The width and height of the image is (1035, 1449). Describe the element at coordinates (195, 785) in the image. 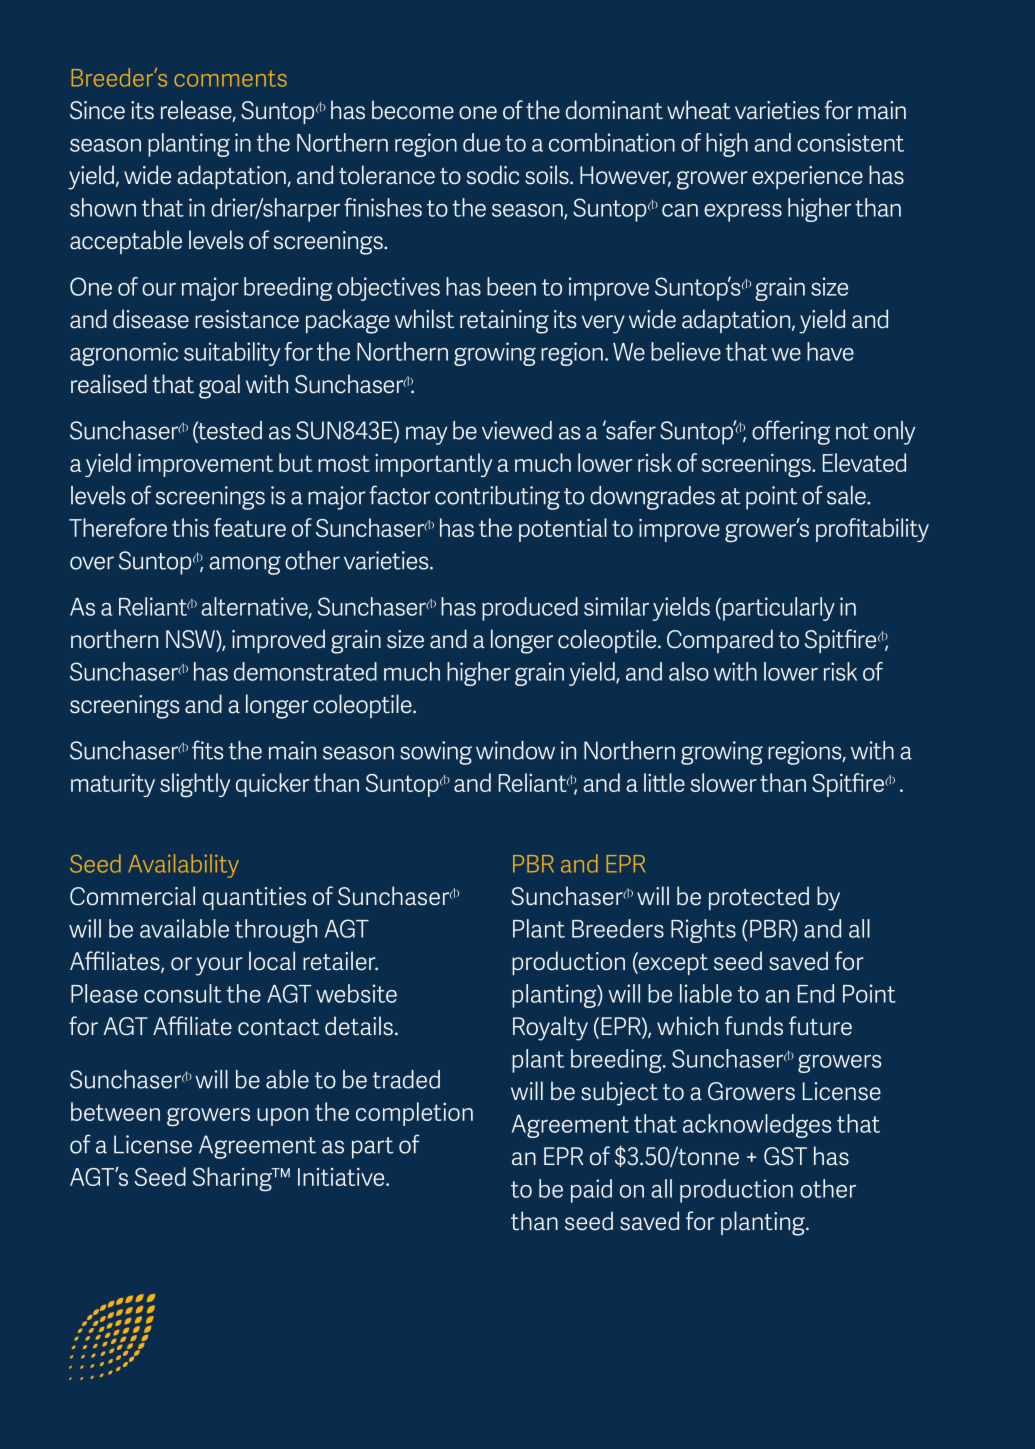

I see `slightly` at that location.
